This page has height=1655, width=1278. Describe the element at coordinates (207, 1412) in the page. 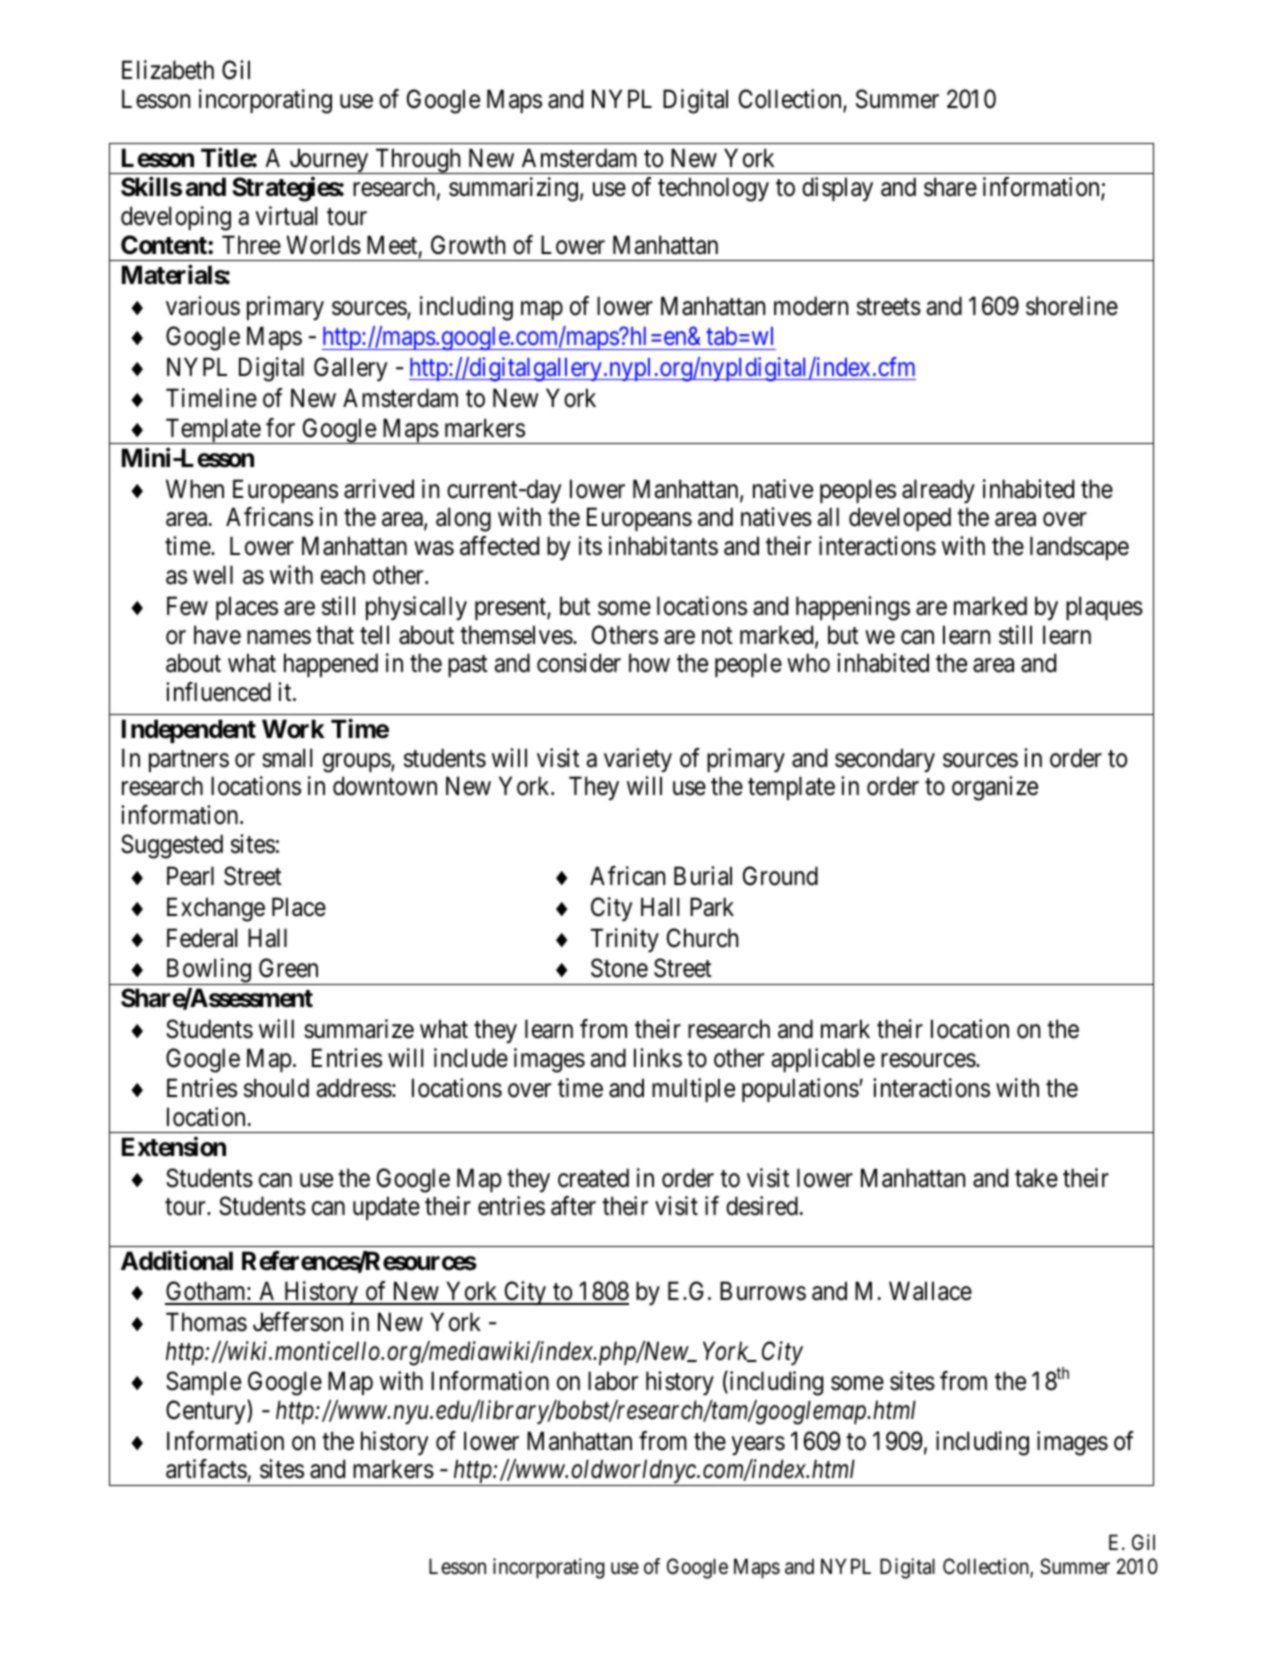

I see `Century` at that location.
